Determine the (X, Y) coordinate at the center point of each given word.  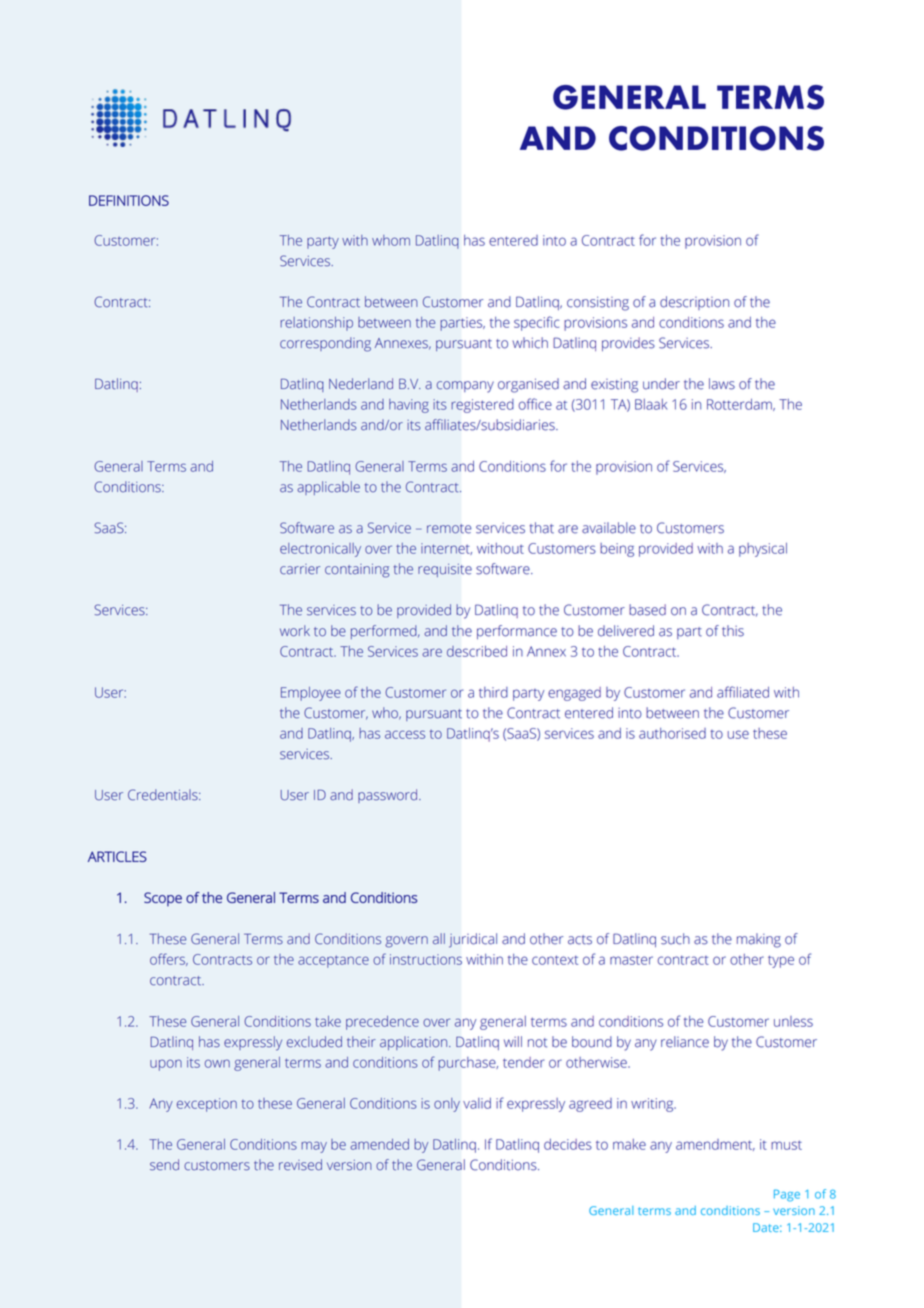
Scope (163, 899)
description (694, 303)
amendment (715, 1145)
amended (379, 1144)
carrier (300, 569)
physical (763, 550)
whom (391, 240)
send (164, 1165)
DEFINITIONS (129, 200)
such (675, 939)
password (389, 796)
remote (449, 529)
